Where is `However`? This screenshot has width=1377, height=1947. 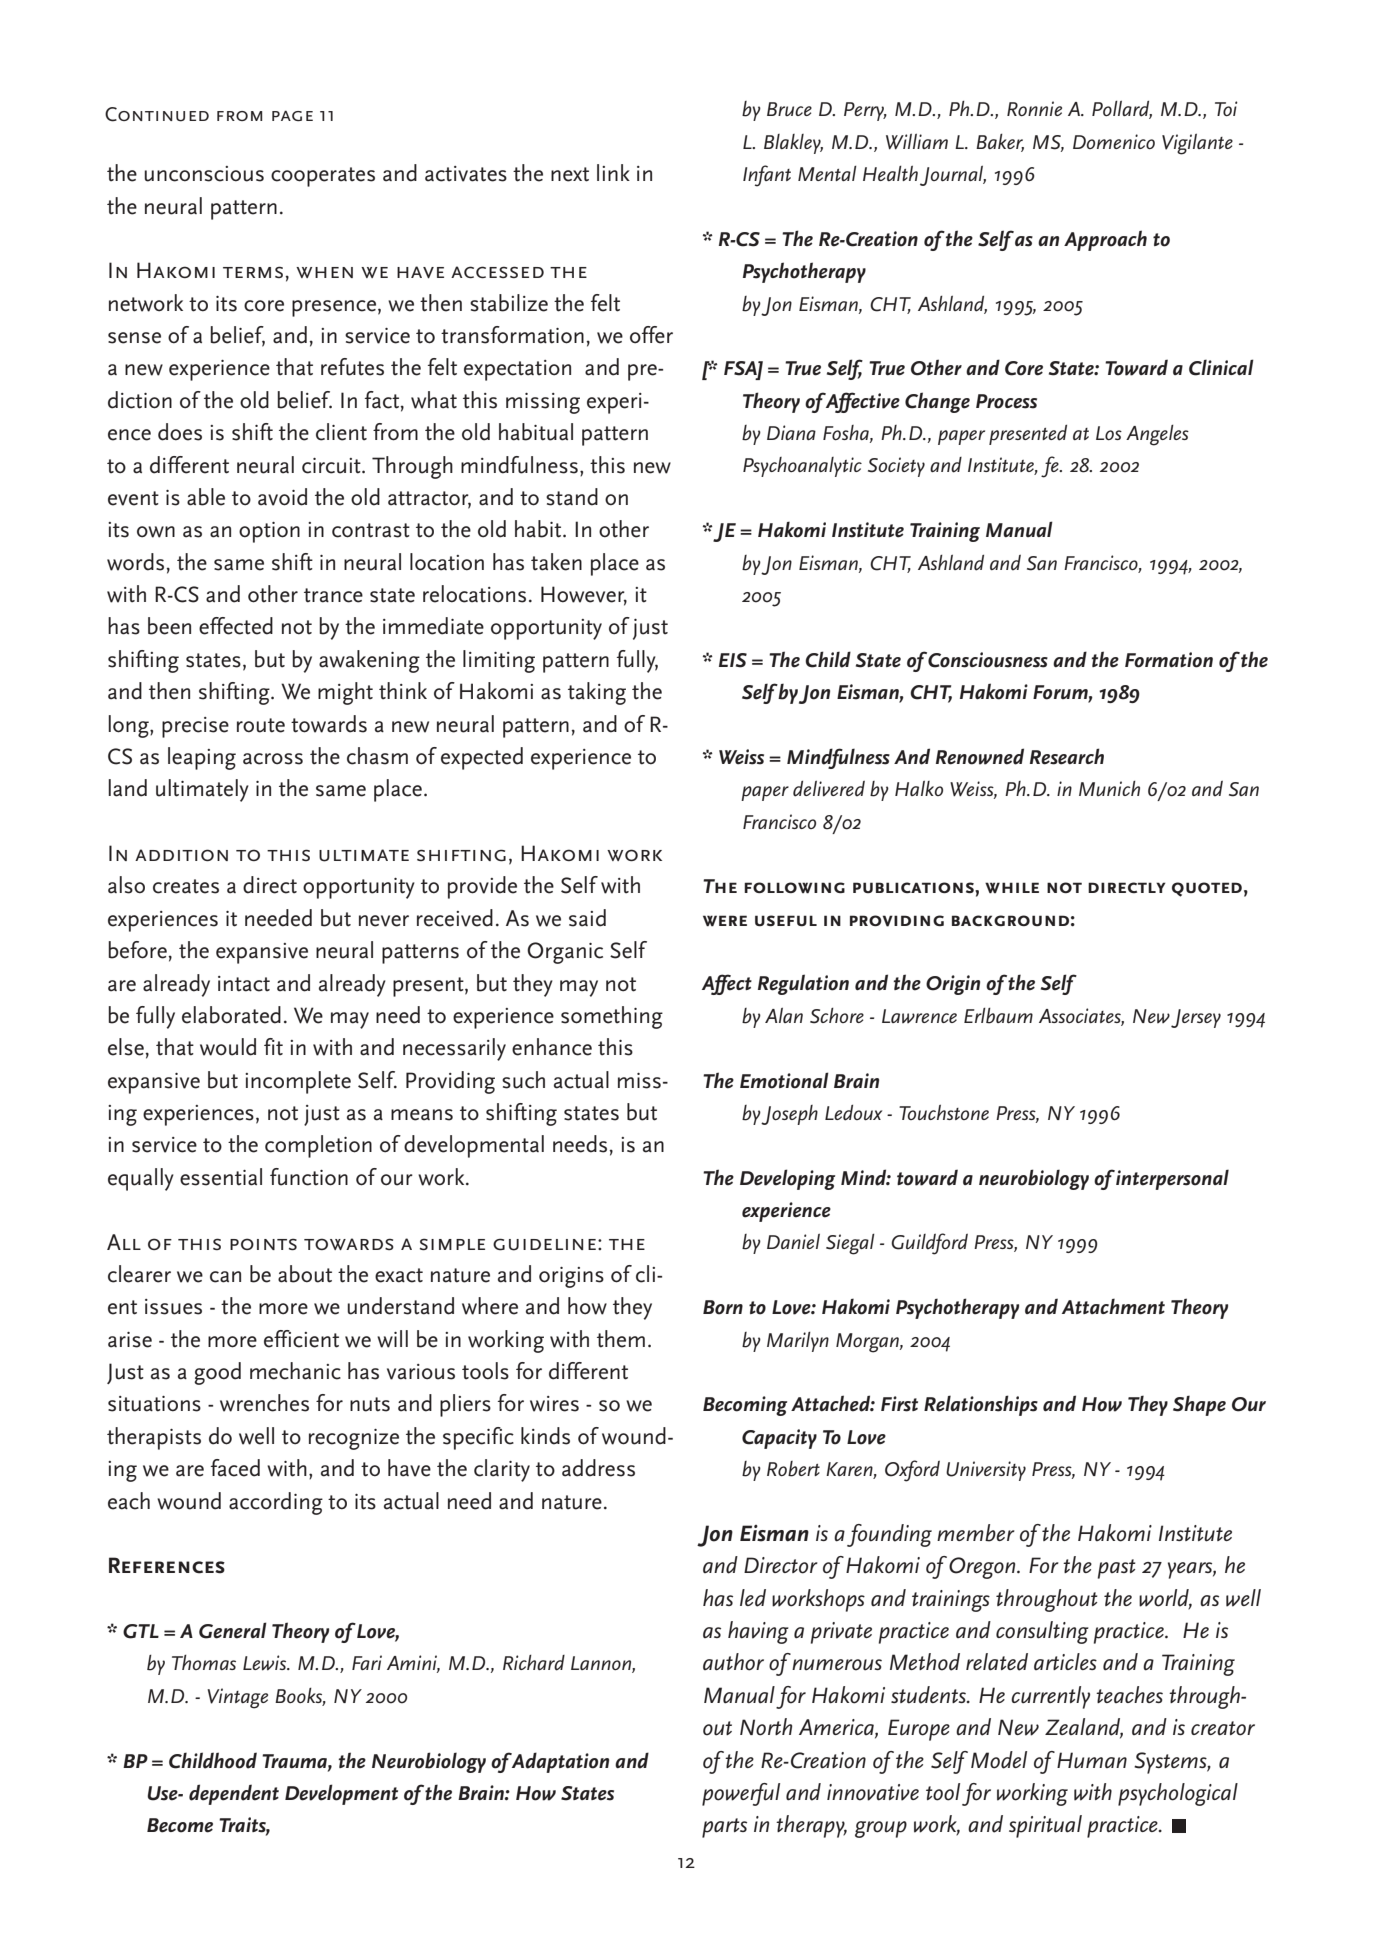 However is located at coordinates (584, 595).
